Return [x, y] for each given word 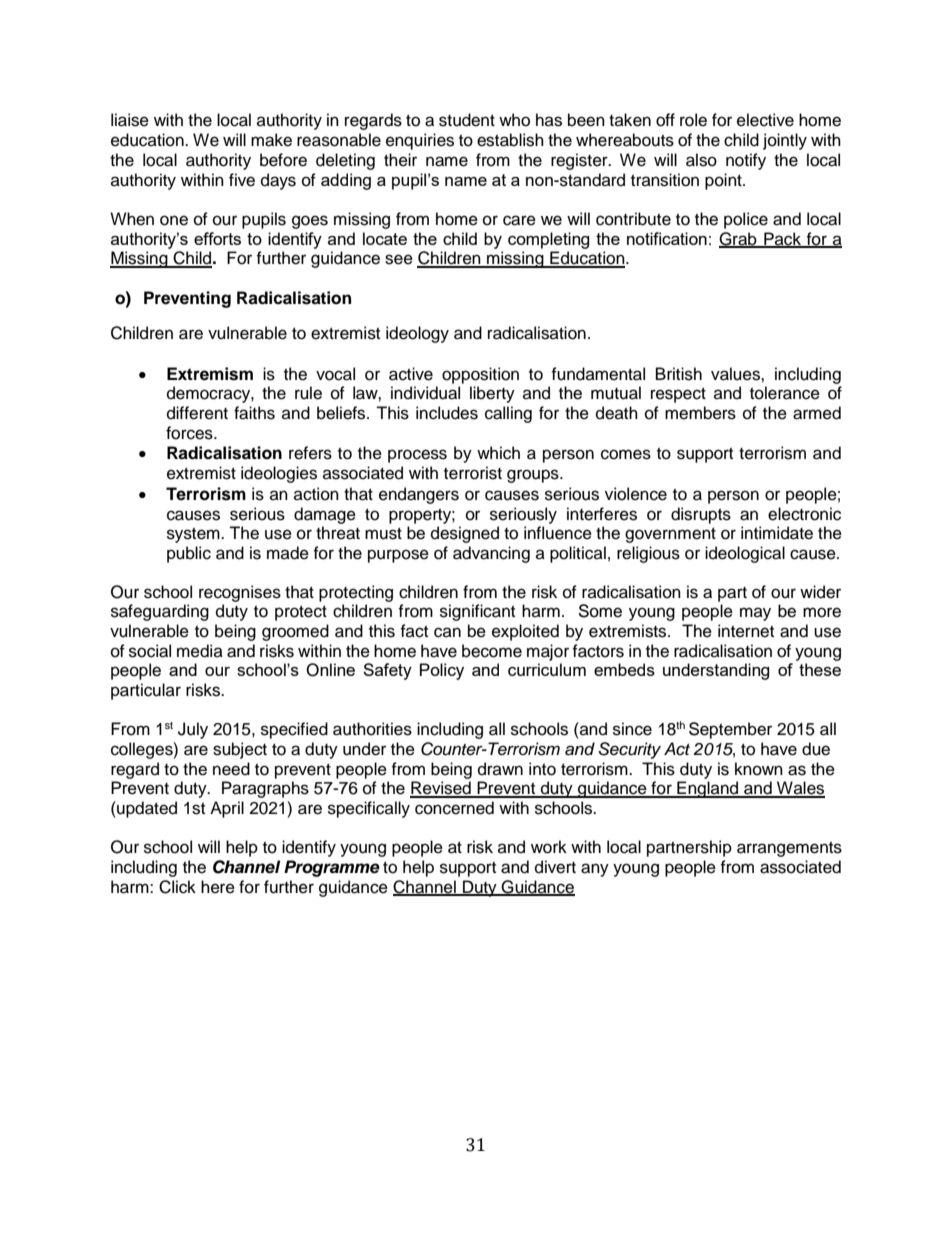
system [194, 535]
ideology [417, 334]
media [200, 651]
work [549, 847]
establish [510, 140]
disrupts [701, 515]
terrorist [473, 473]
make [271, 140]
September [730, 730]
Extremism [210, 374]
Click [177, 887]
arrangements [789, 849]
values [736, 374]
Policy [442, 671]
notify [746, 161]
